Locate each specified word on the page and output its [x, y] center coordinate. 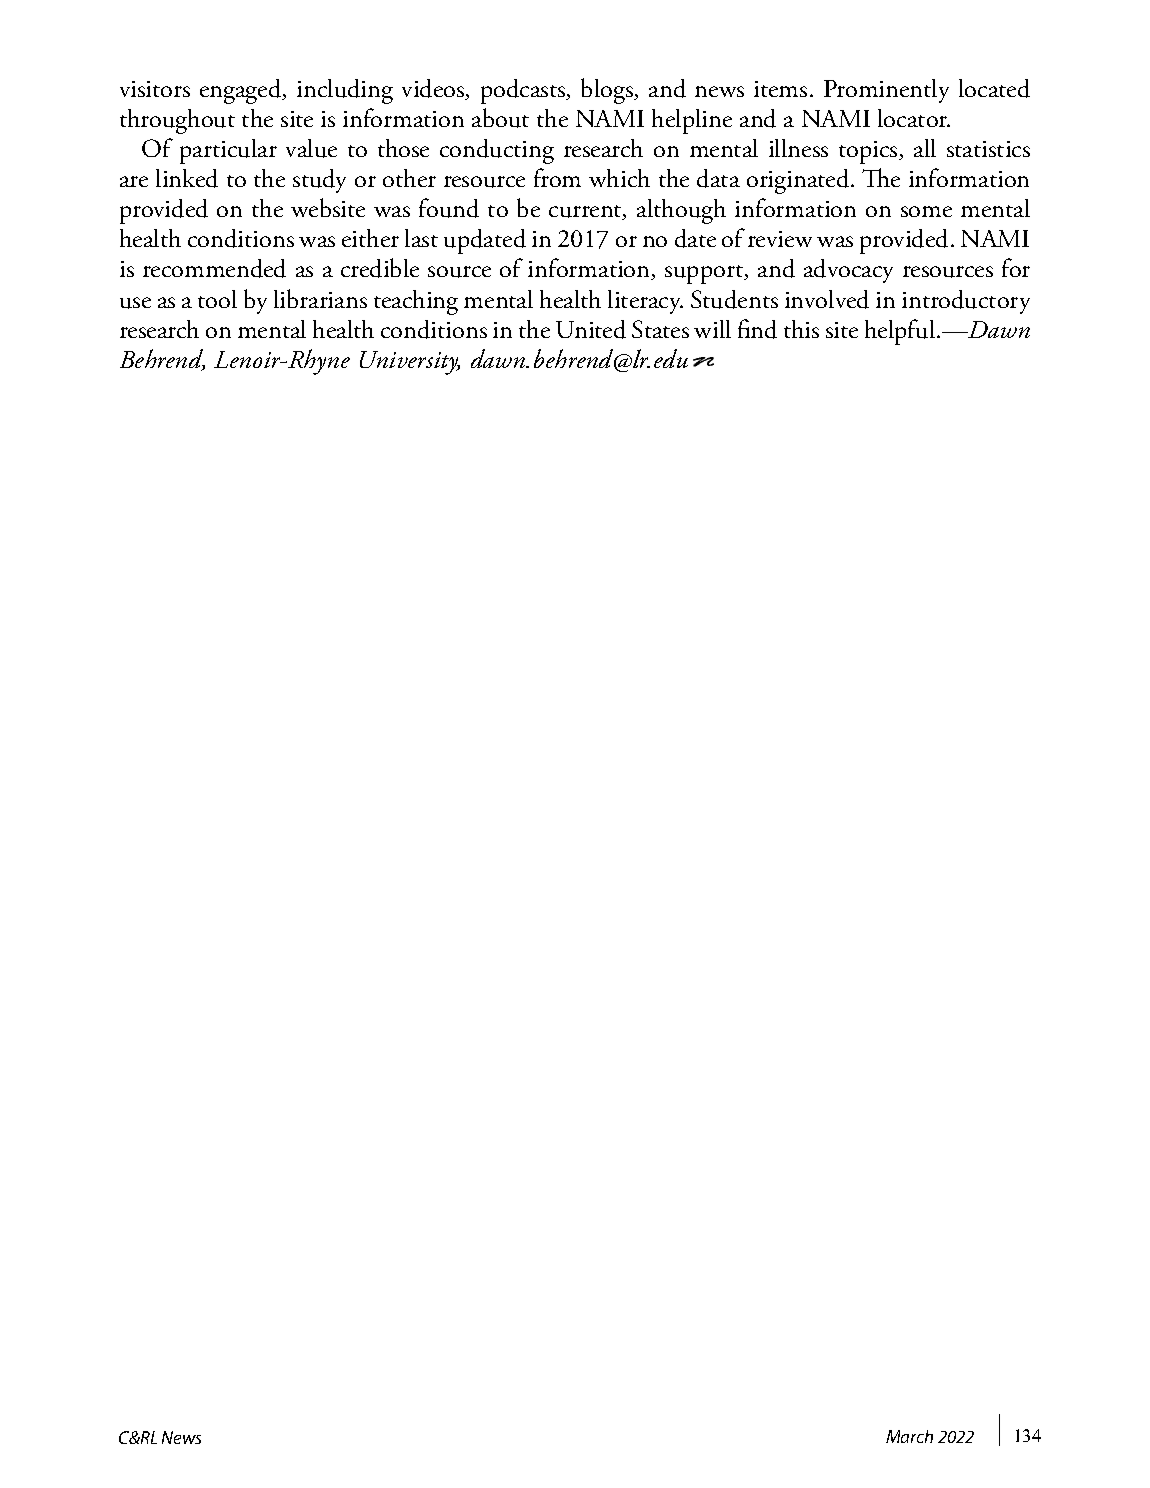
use [135, 303]
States [660, 329]
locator [914, 118]
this [801, 329]
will [712, 329]
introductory [966, 302]
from [557, 177]
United [591, 329]
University [410, 363]
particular [228, 151]
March [909, 1436]
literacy [645, 302]
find [757, 329]
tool [217, 299]
